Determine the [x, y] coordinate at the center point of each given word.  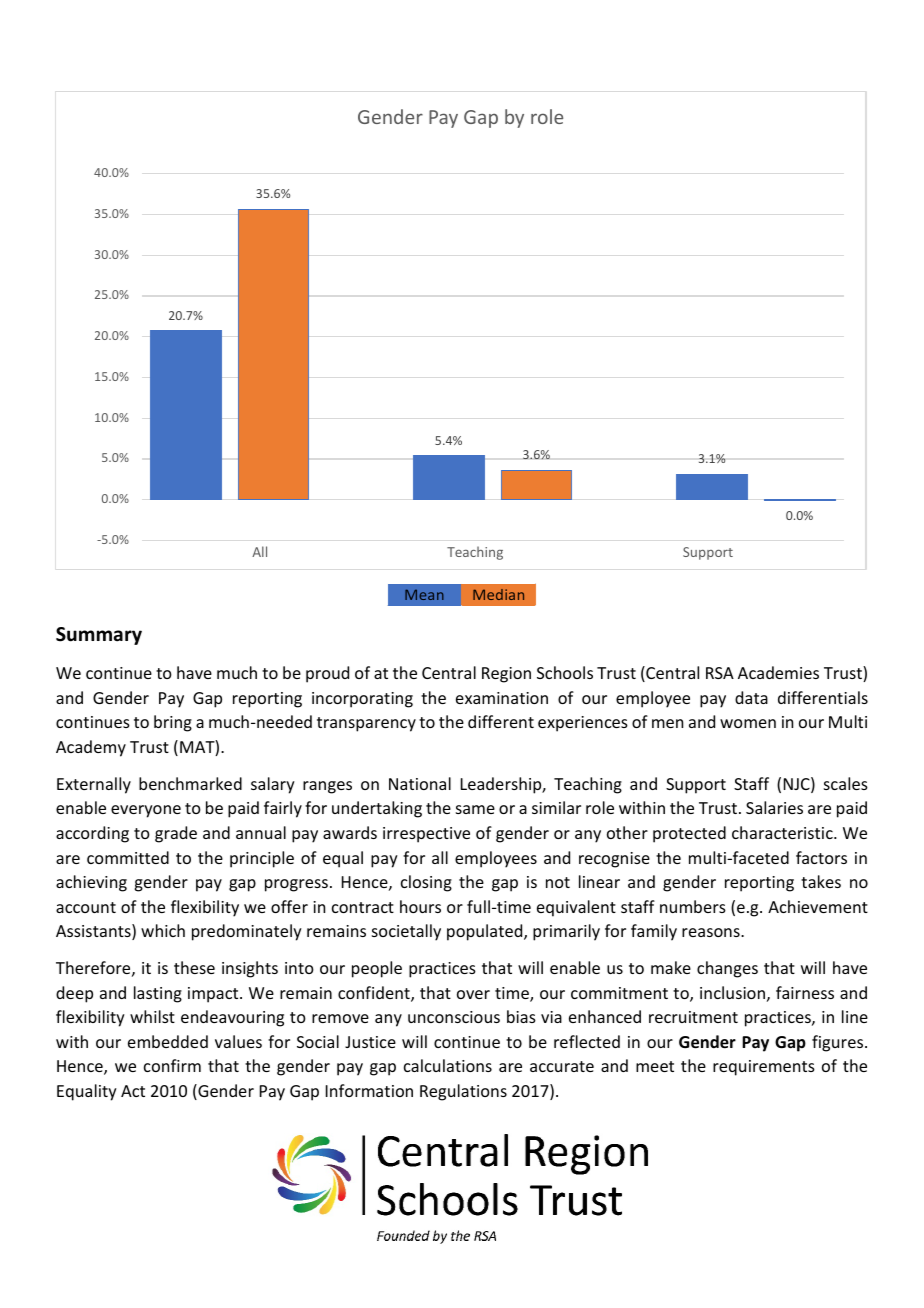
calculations [448, 1065]
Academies [778, 672]
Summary [99, 636]
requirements [764, 1068]
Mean [424, 594]
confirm [172, 1065]
